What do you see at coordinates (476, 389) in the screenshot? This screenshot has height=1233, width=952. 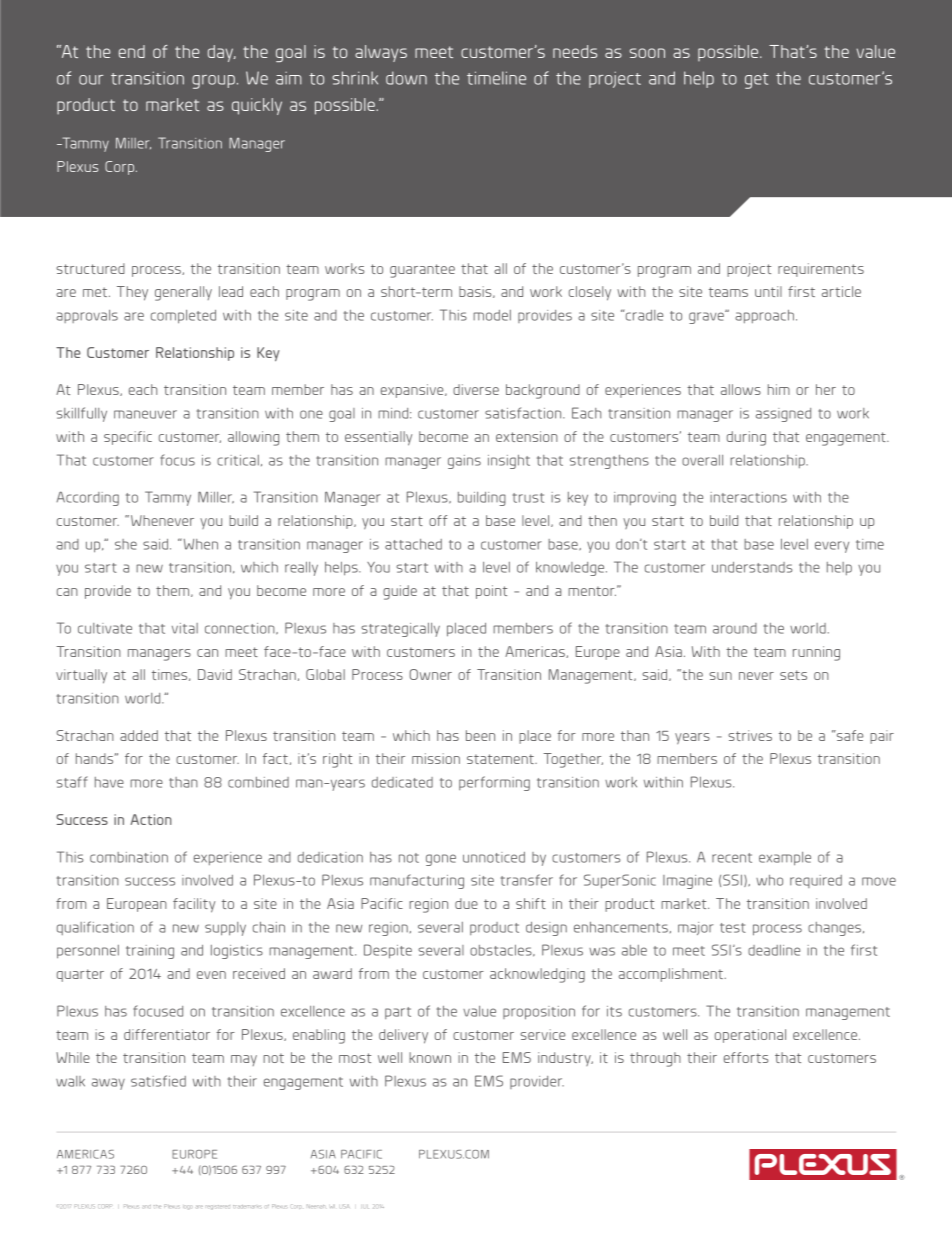 I see `diverse` at bounding box center [476, 389].
